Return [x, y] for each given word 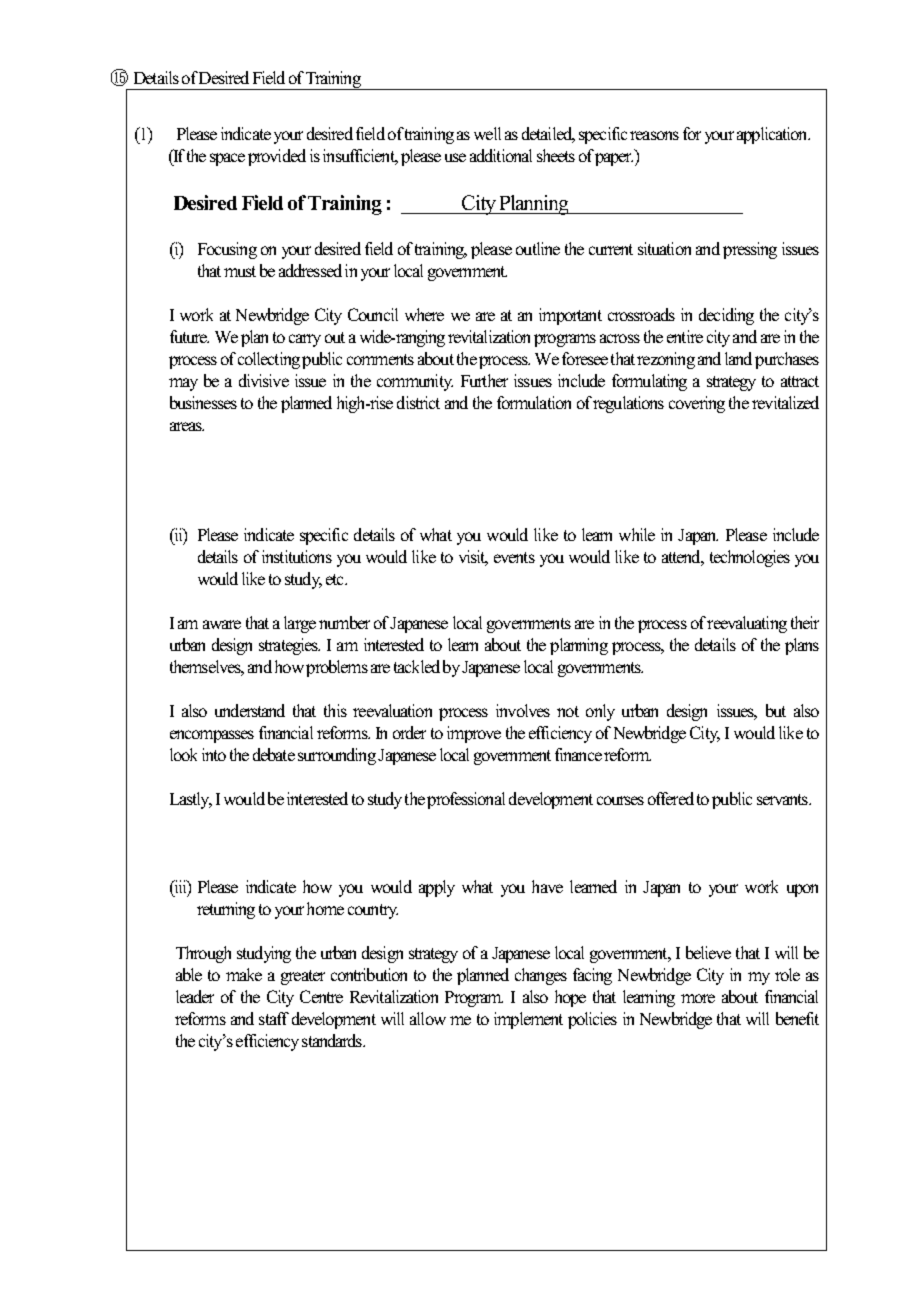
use [455, 157]
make [244, 974]
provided [277, 157]
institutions [297, 556]
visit [473, 558]
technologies [750, 558]
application [773, 135]
